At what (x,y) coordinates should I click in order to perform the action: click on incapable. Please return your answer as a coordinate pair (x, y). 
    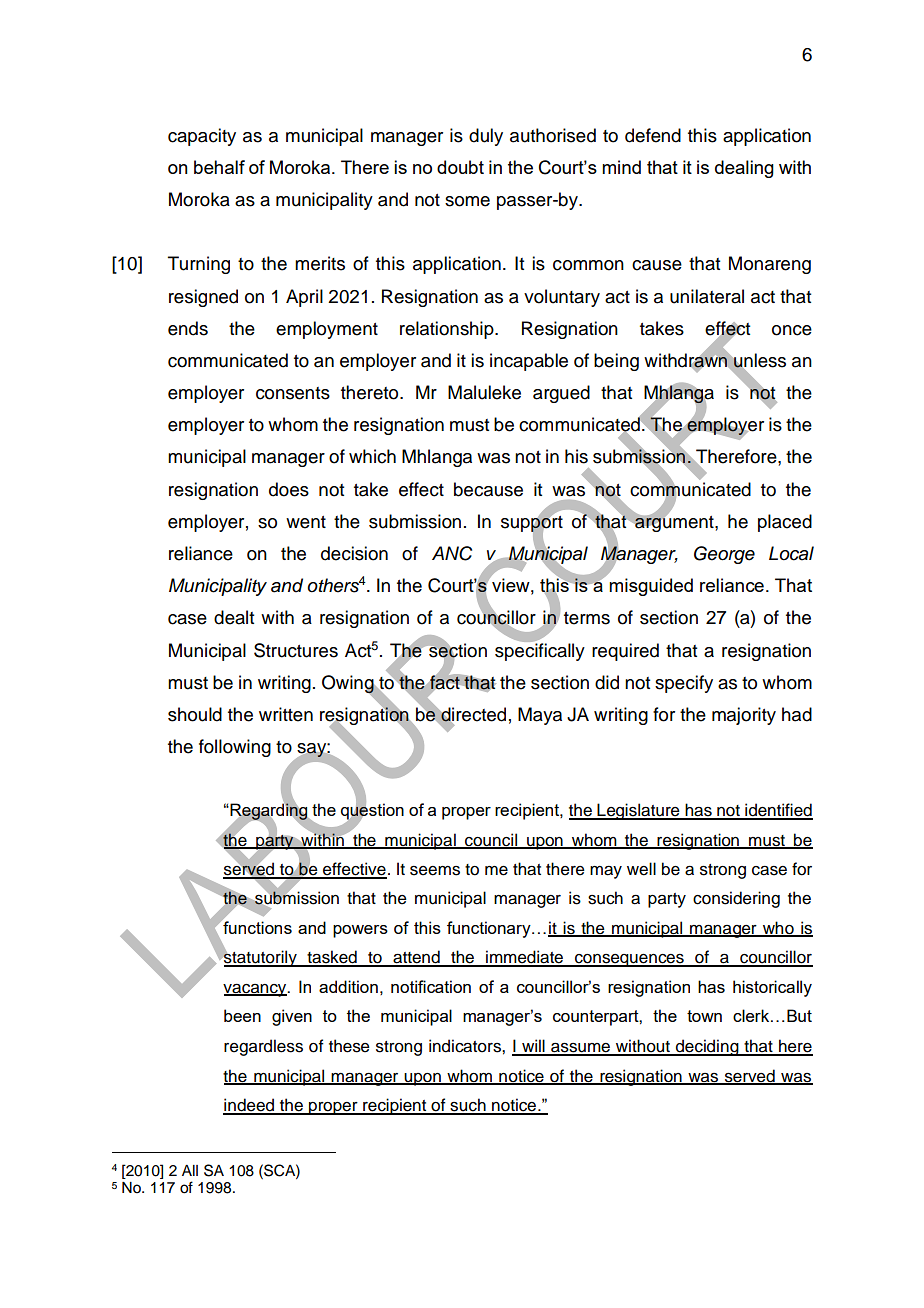
    Looking at the image, I should click on (529, 362).
